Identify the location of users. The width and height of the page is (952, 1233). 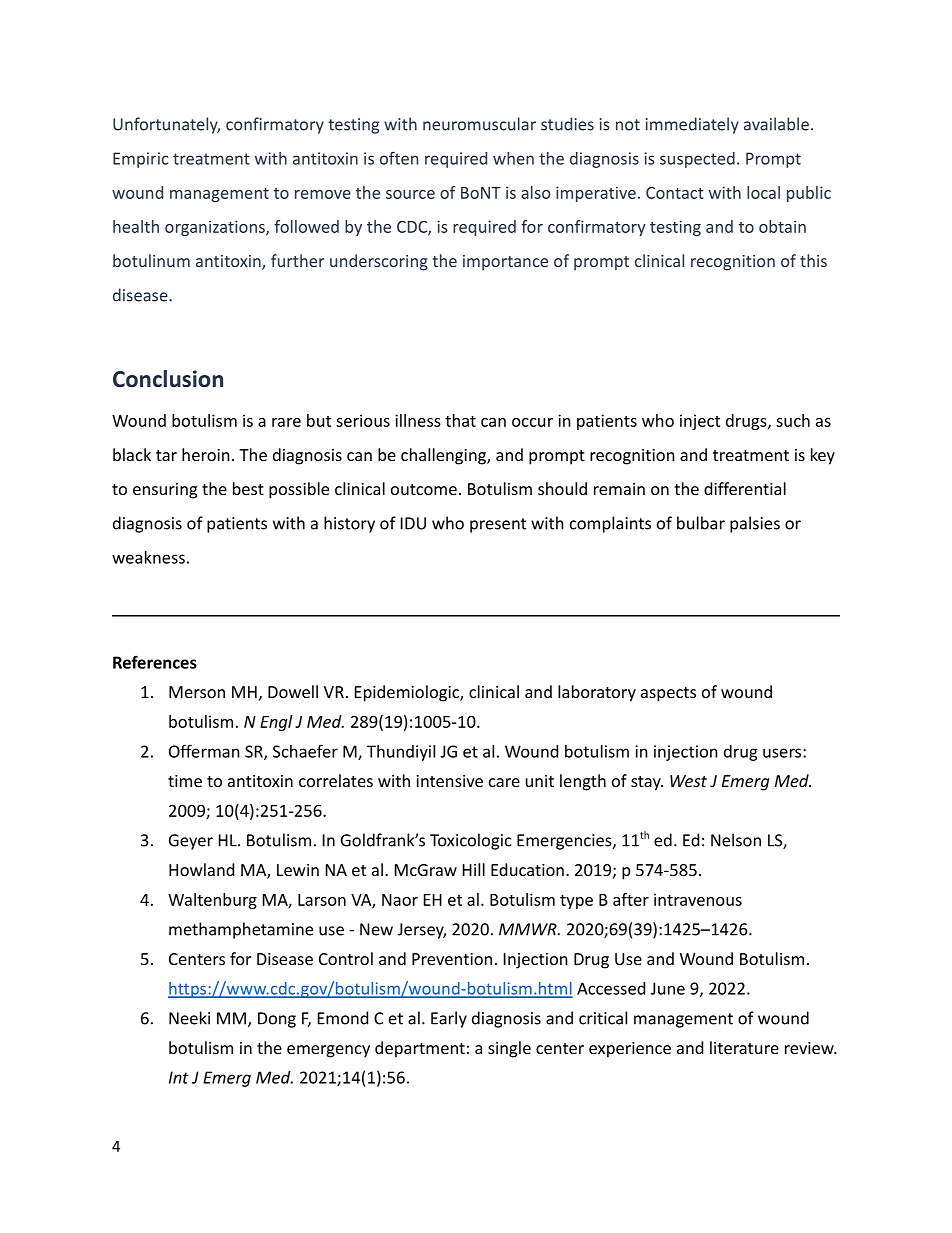
(783, 753).
